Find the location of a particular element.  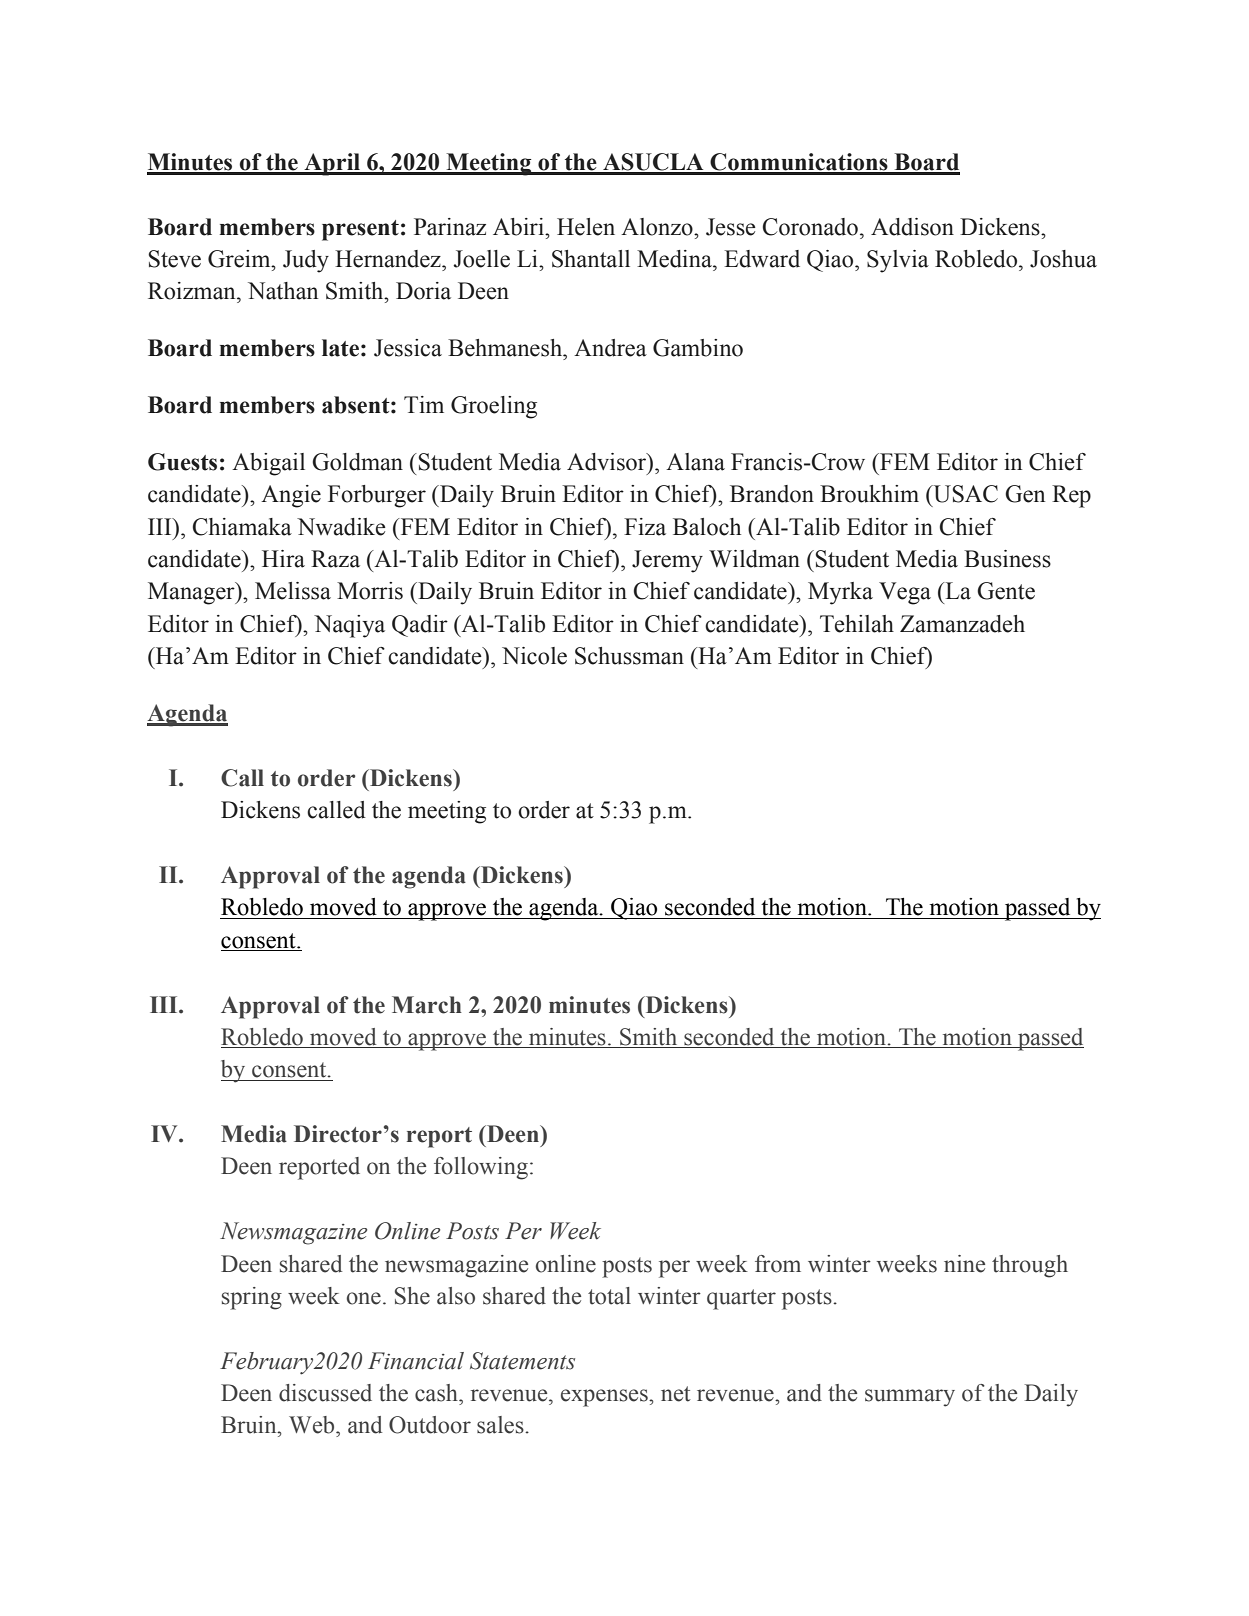

Helen is located at coordinates (586, 227).
